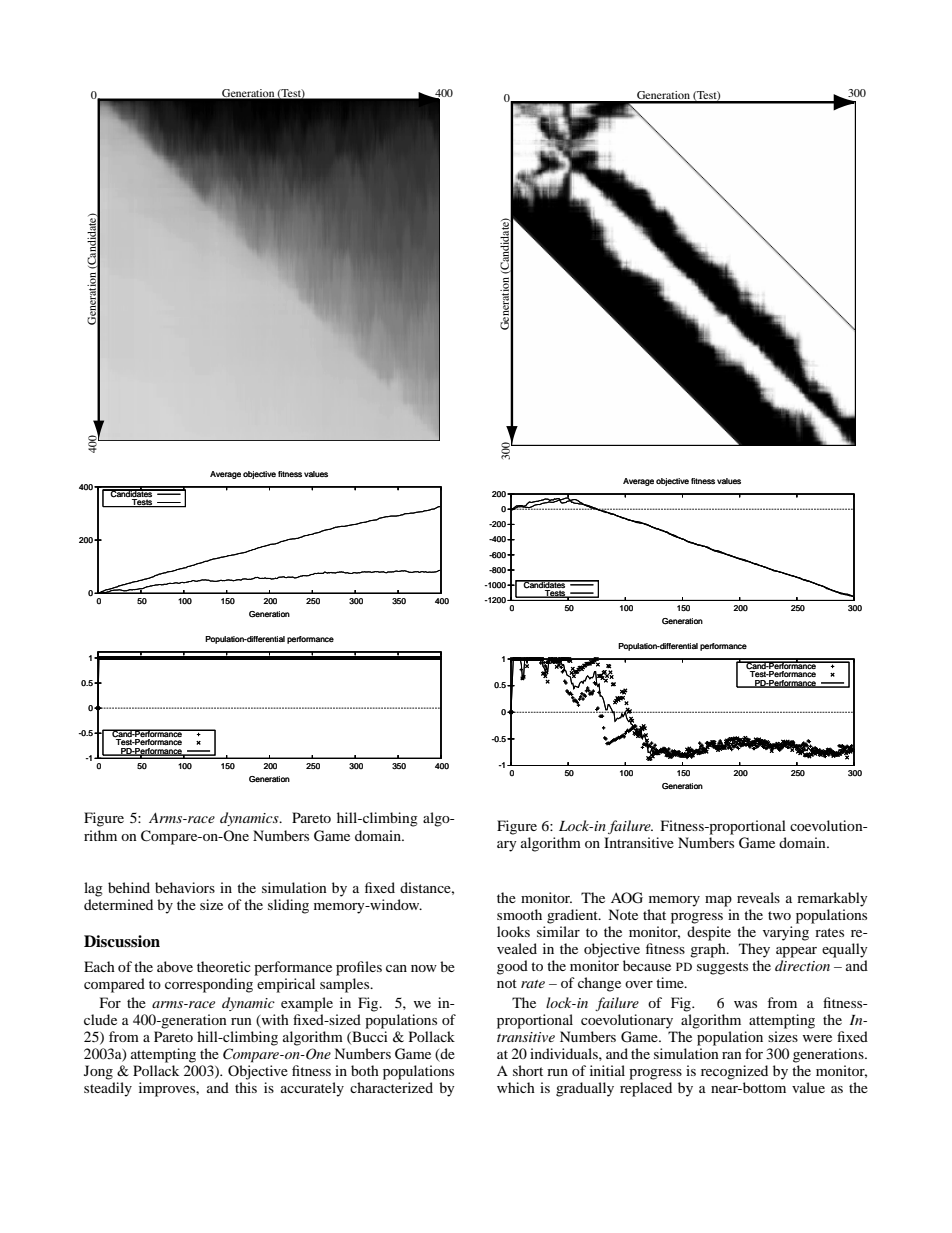 The image size is (952, 1233). What do you see at coordinates (758, 897) in the screenshot?
I see `reveals` at bounding box center [758, 897].
